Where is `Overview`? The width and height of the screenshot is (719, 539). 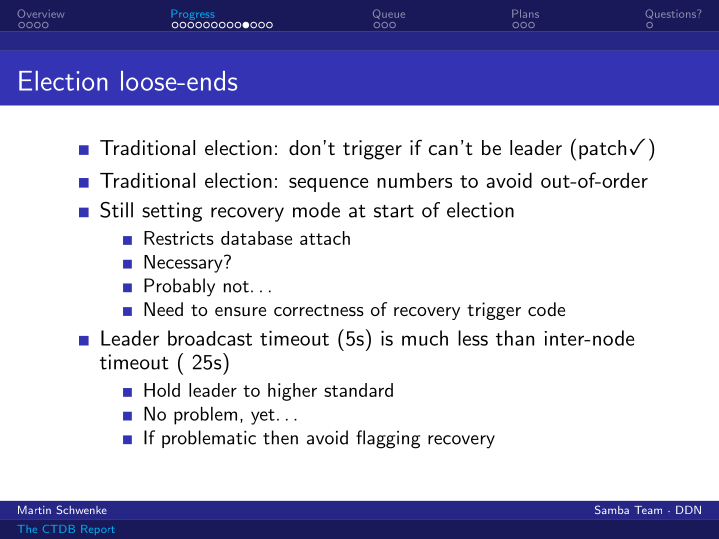 Overview is located at coordinates (40, 13).
